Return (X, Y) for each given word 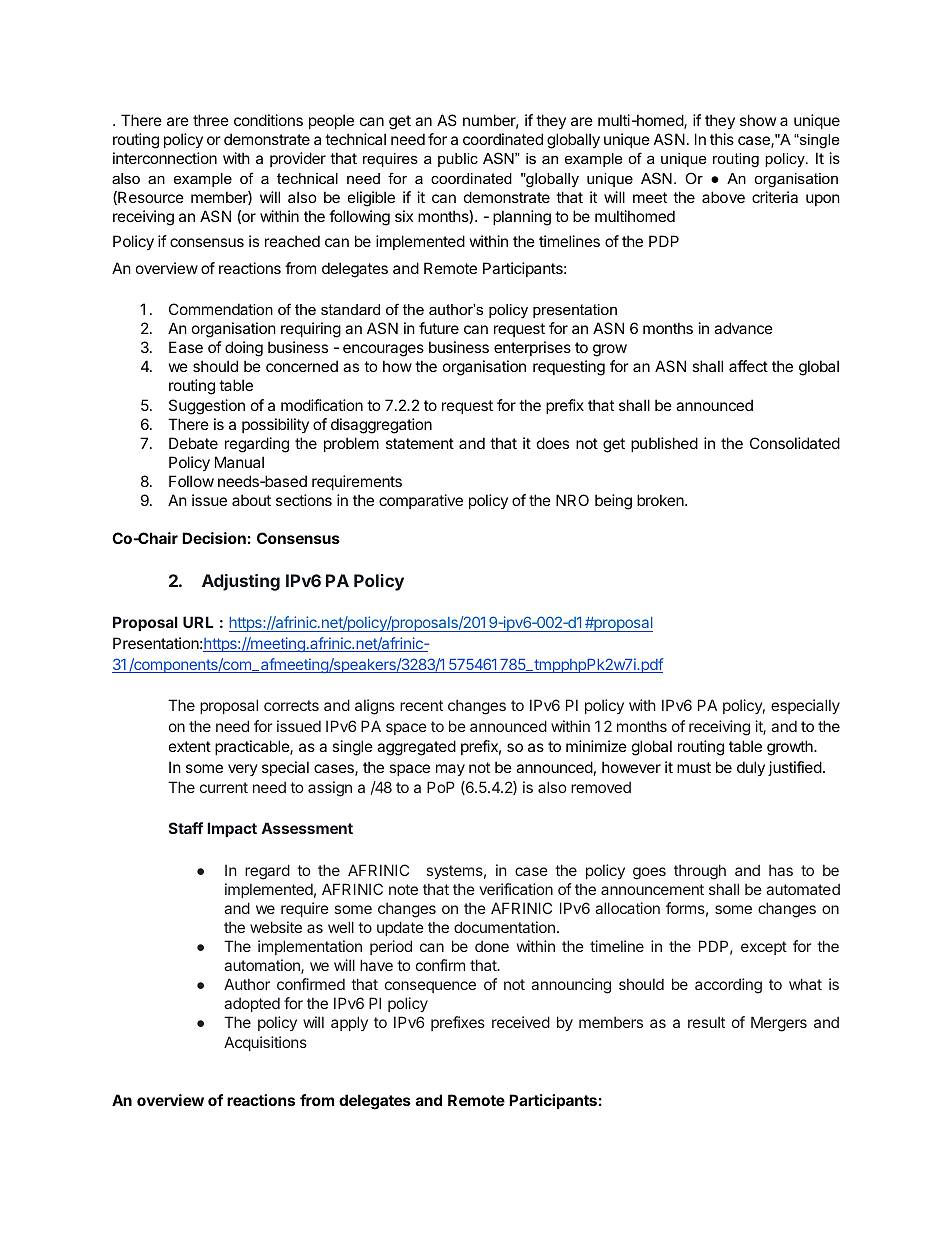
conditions (268, 120)
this (722, 139)
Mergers (779, 1024)
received (521, 1022)
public (458, 160)
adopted (252, 1004)
